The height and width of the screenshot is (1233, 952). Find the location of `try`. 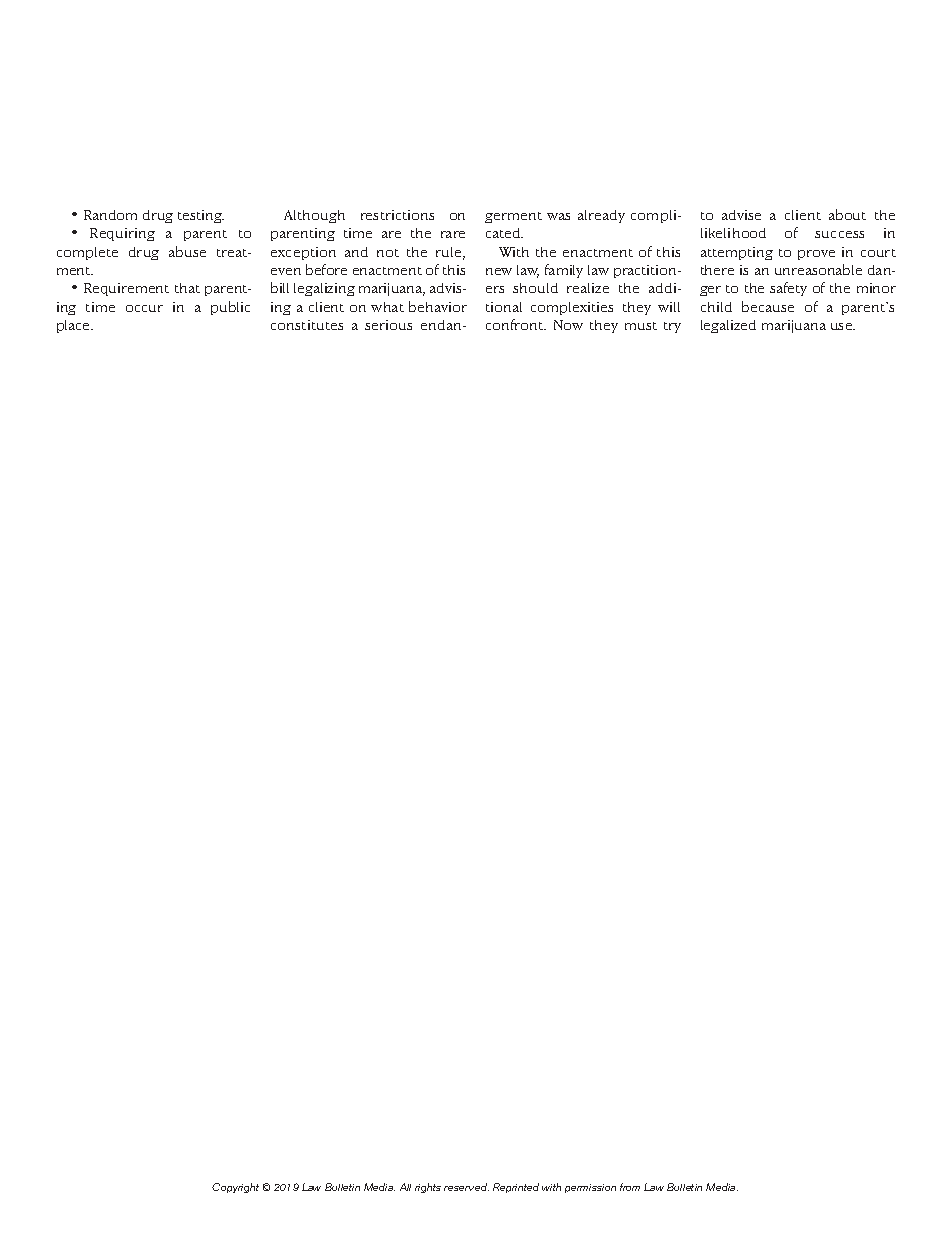

try is located at coordinates (672, 327).
